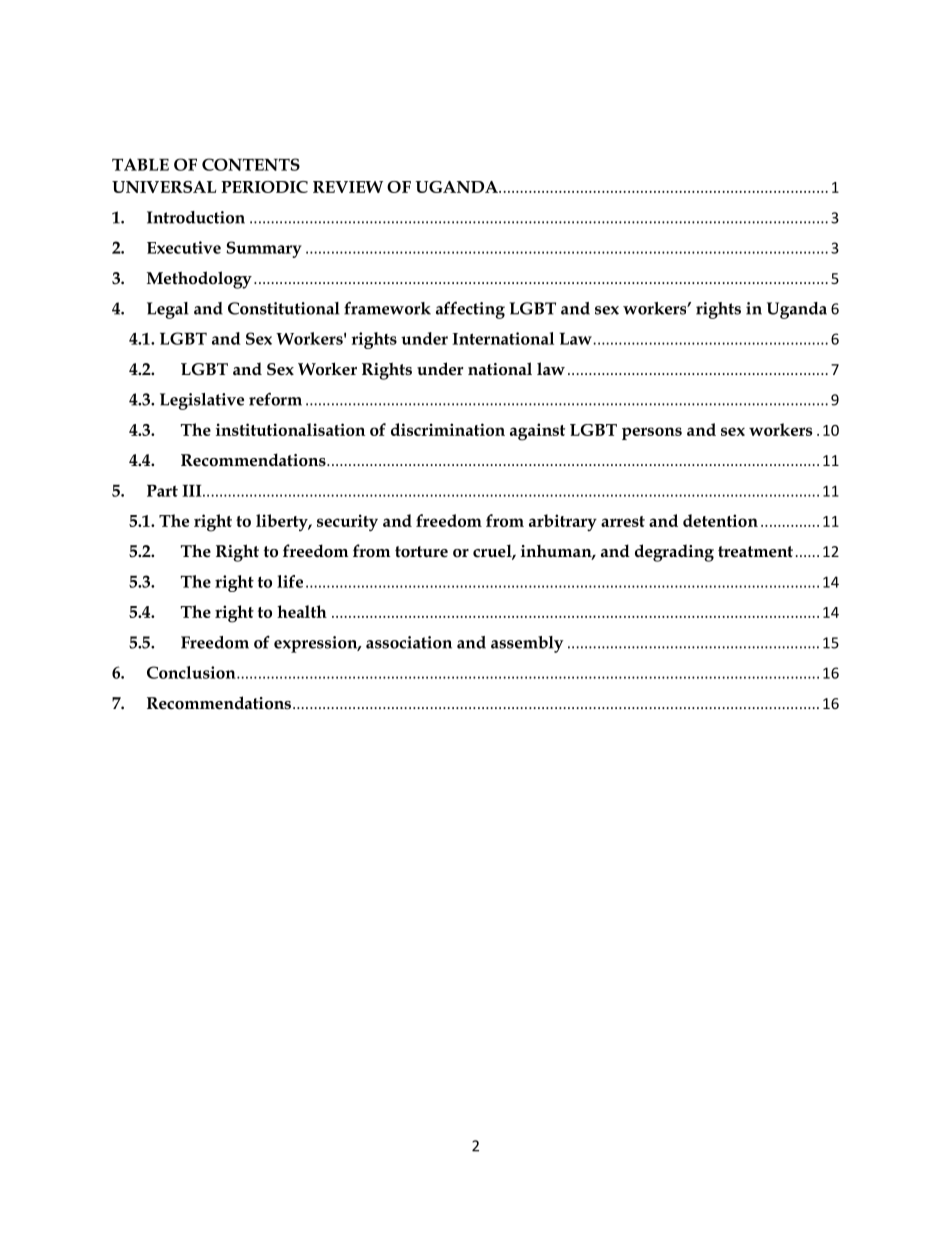 The width and height of the screenshot is (952, 1233). Describe the element at coordinates (537, 432) in the screenshot. I see `against` at that location.
